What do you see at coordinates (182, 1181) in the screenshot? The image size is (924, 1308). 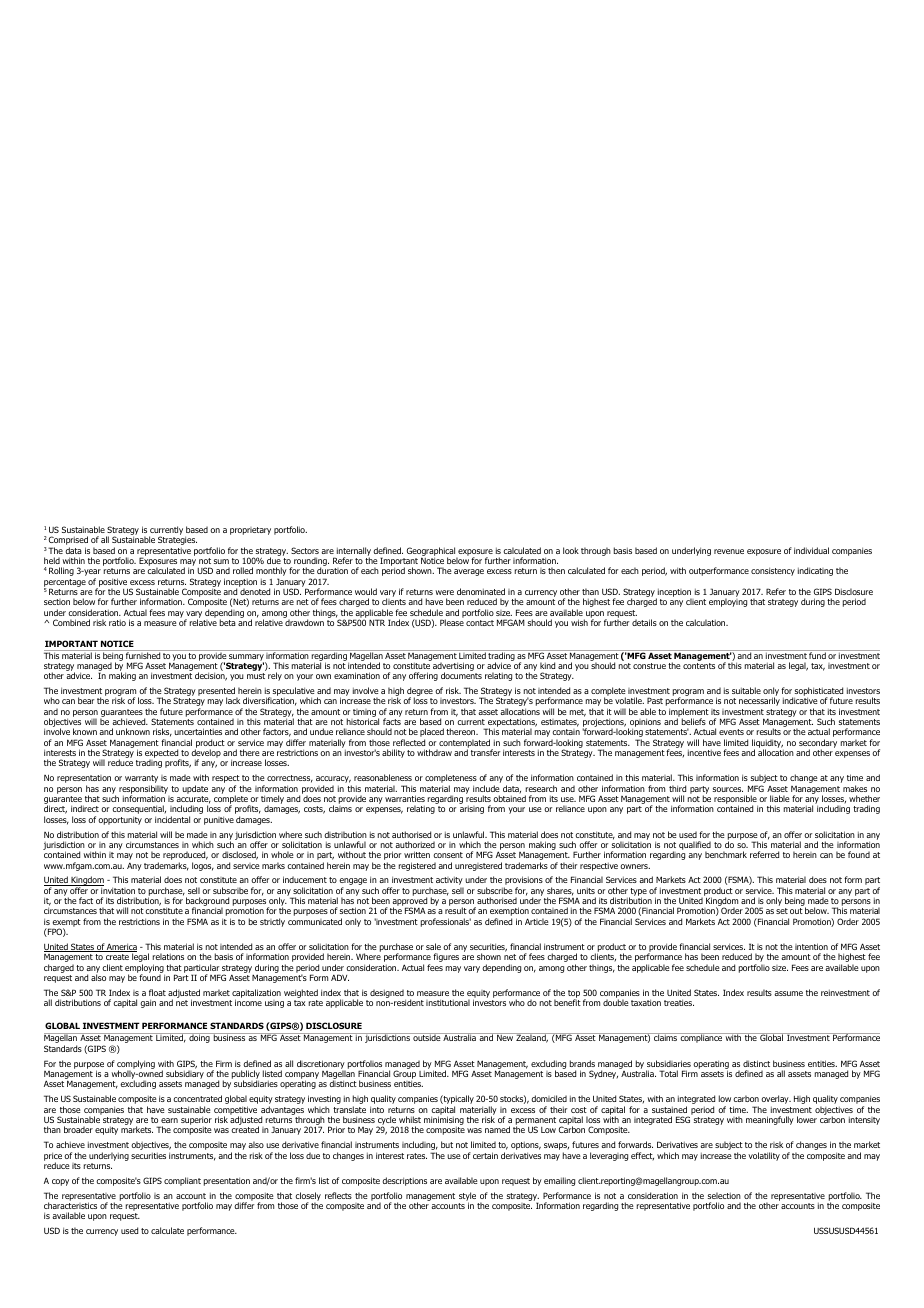 I see `compliant` at bounding box center [182, 1181].
